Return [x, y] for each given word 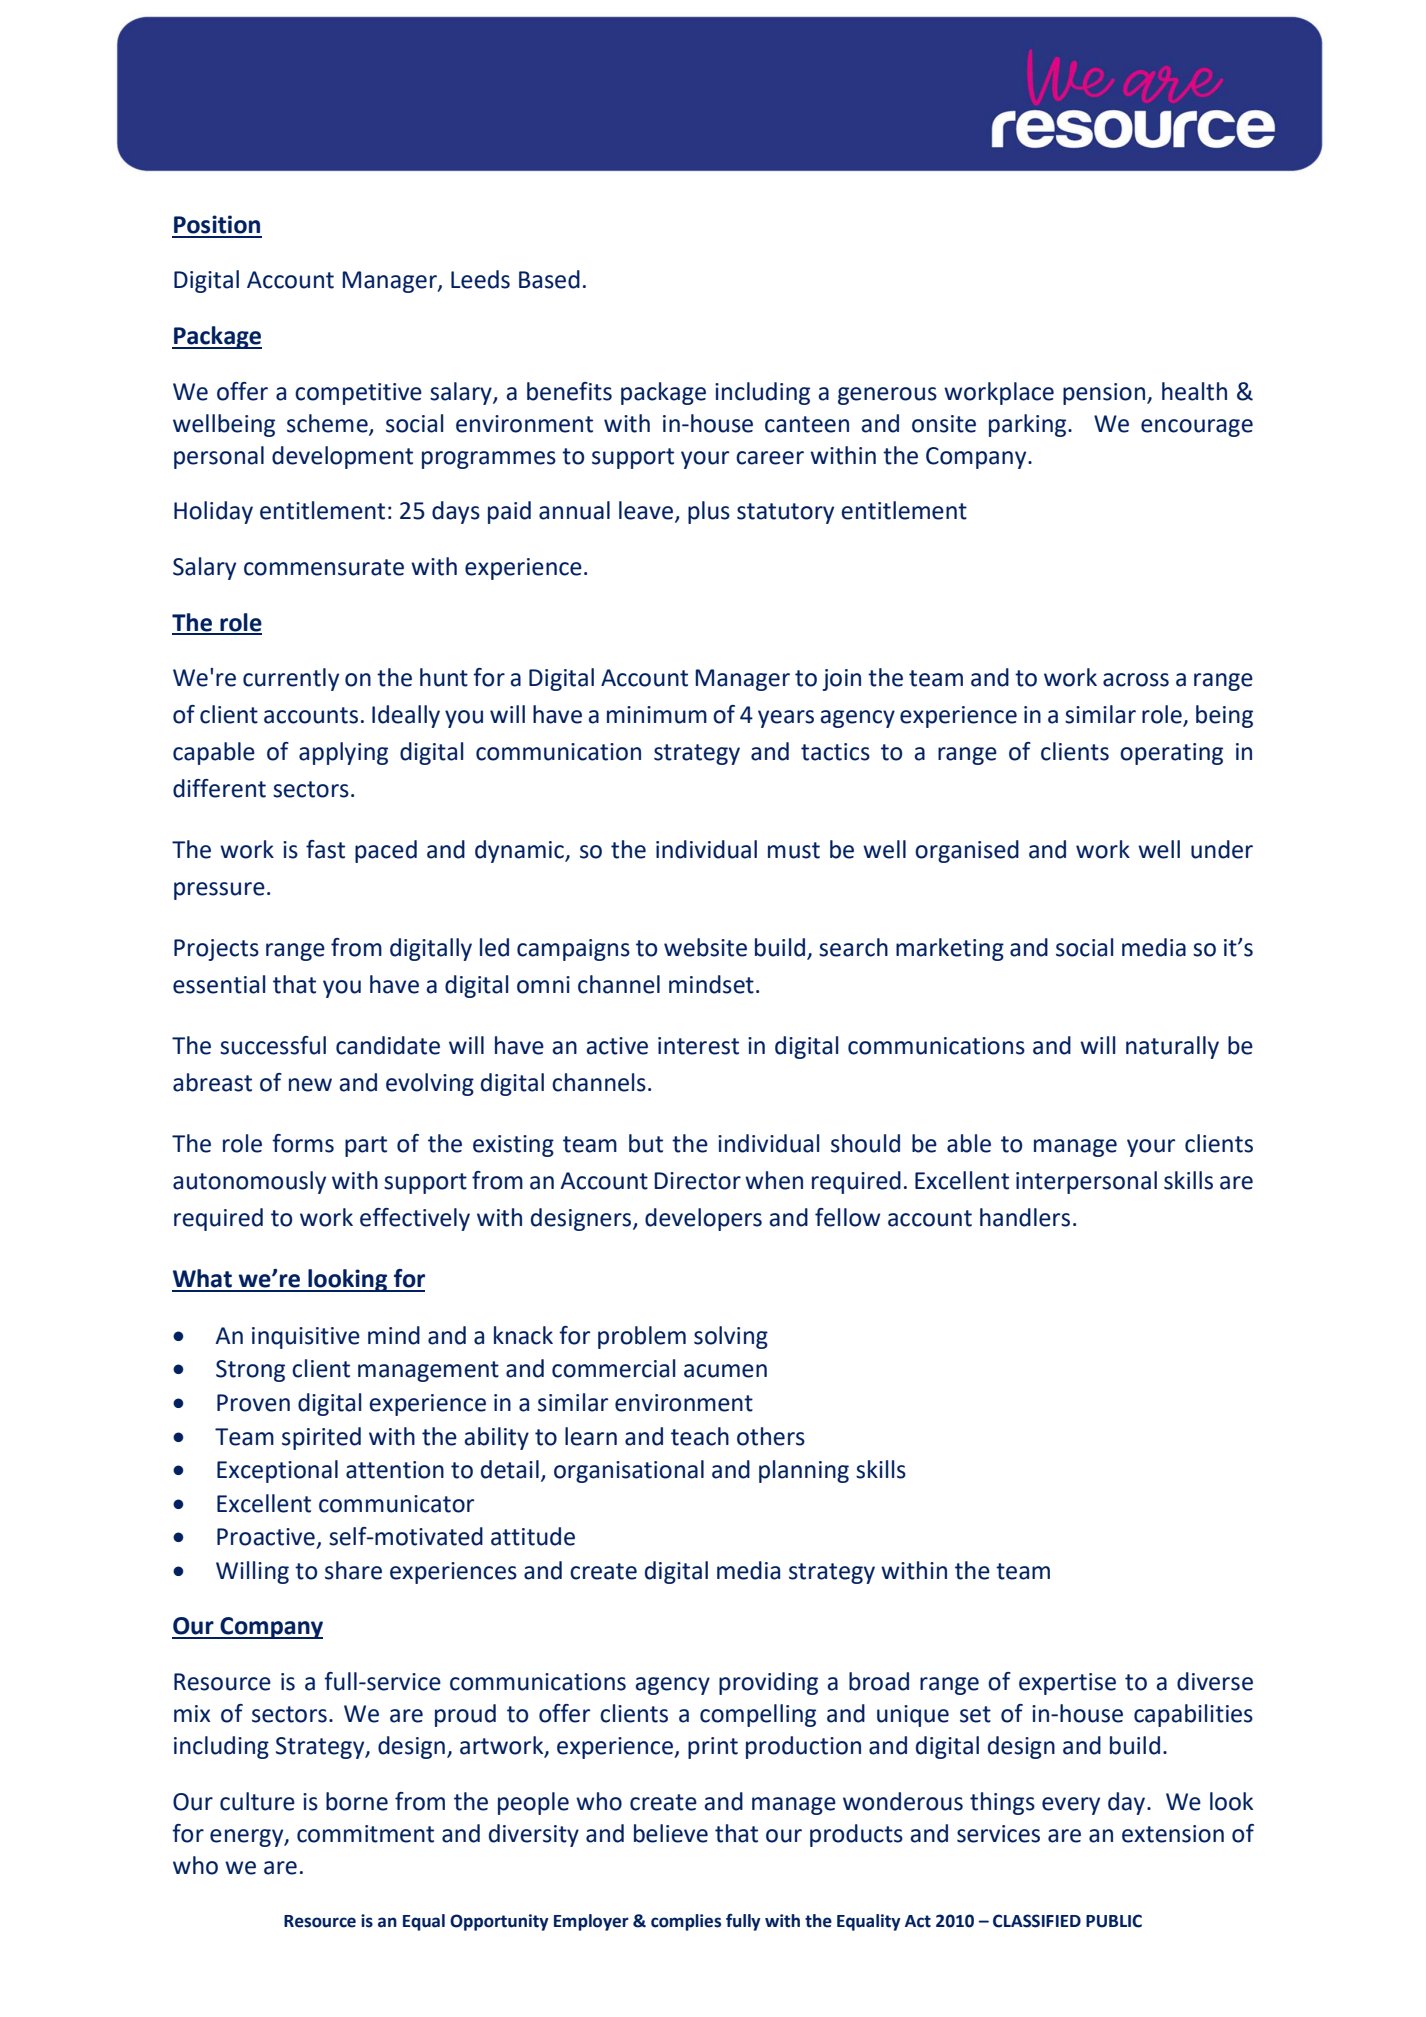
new [310, 1085]
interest [698, 1046]
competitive [358, 394]
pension [1105, 394]
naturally [1172, 1047]
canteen [807, 424]
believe [671, 1833]
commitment [365, 1834]
